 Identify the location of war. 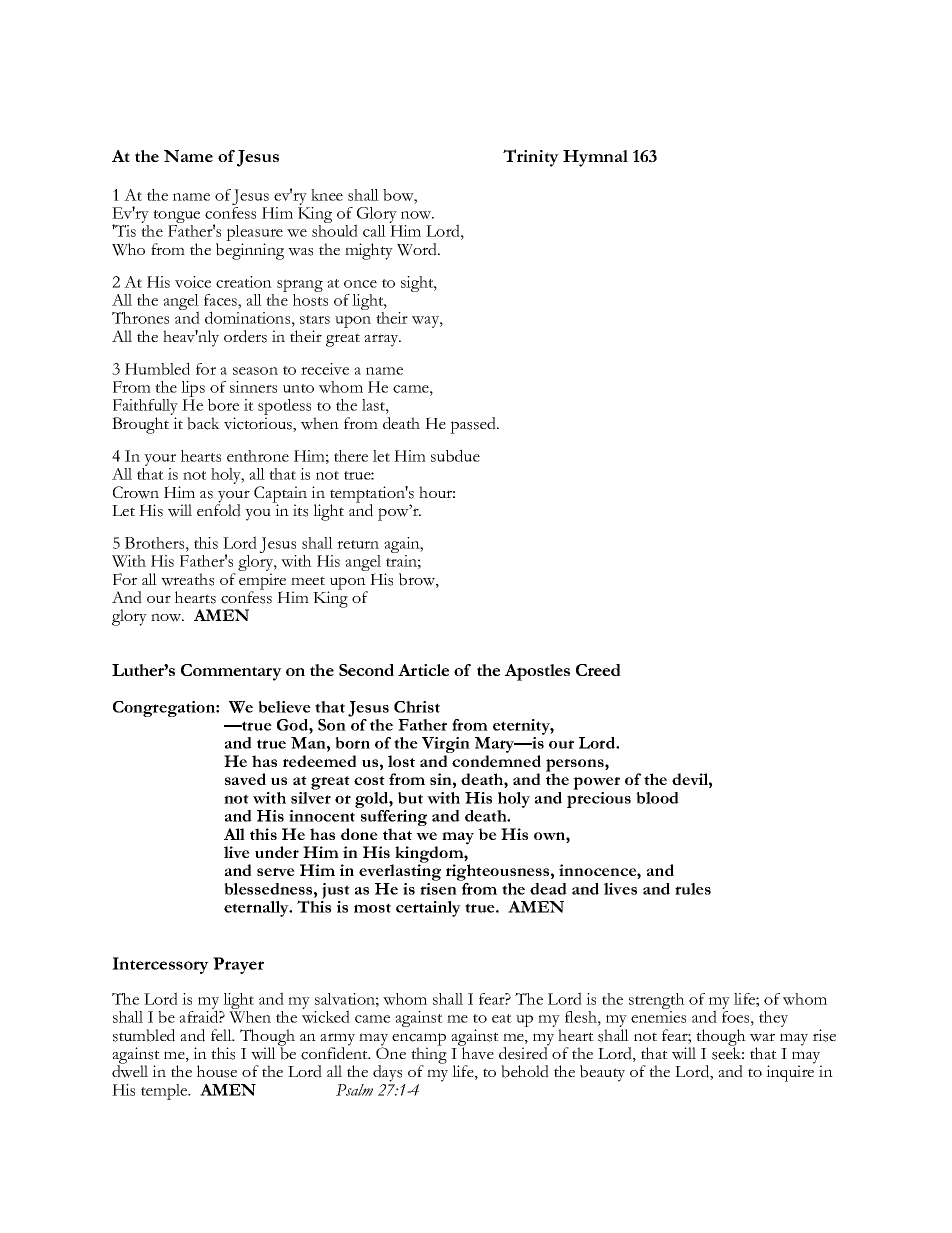
(762, 1037).
